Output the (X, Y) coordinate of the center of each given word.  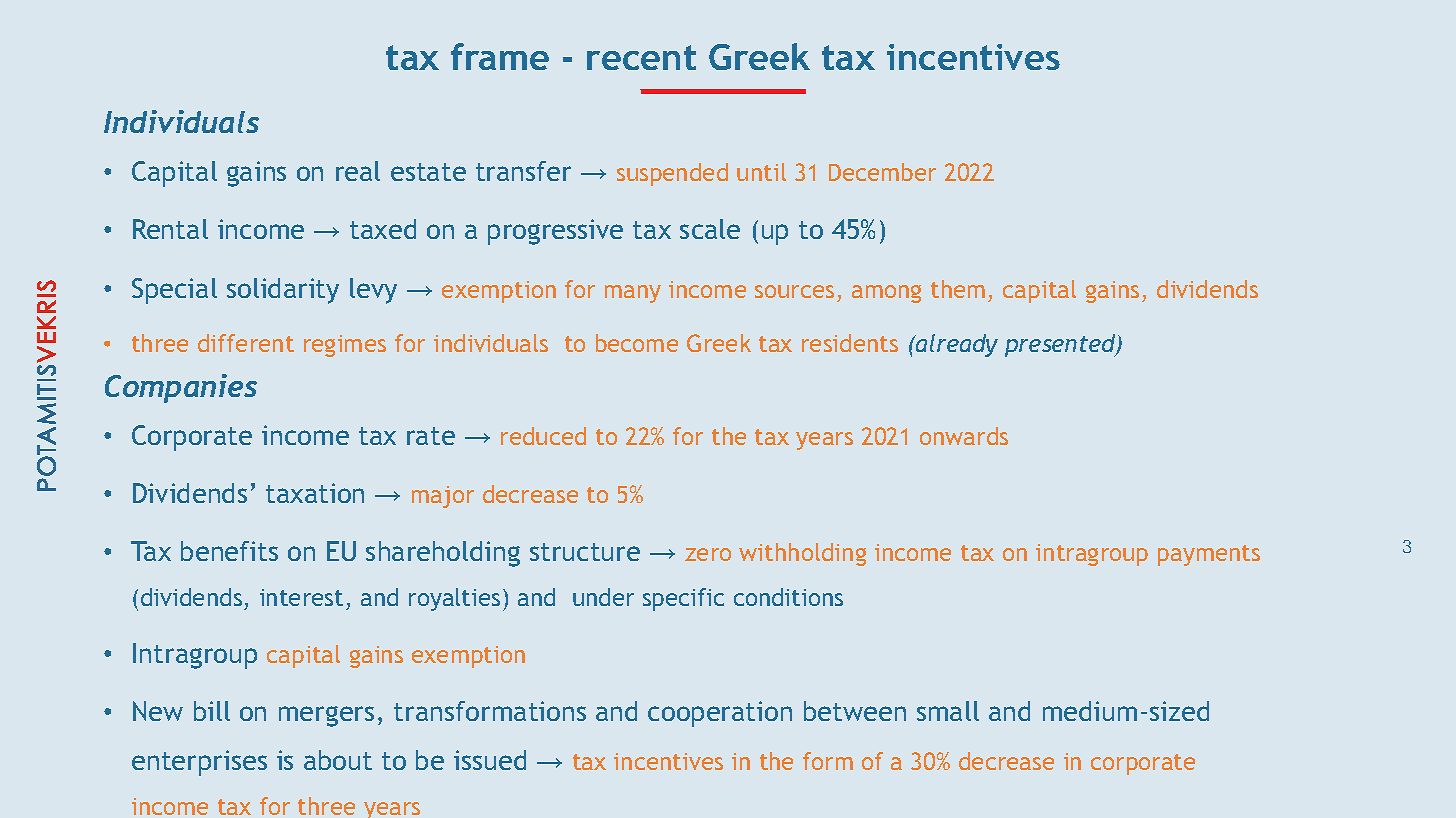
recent (641, 57)
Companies (181, 388)
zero (708, 554)
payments (1209, 555)
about (338, 760)
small (948, 711)
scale (710, 229)
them (958, 289)
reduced (543, 436)
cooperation (720, 714)
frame (500, 56)
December (882, 172)
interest (301, 597)
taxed (383, 229)
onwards (964, 436)
